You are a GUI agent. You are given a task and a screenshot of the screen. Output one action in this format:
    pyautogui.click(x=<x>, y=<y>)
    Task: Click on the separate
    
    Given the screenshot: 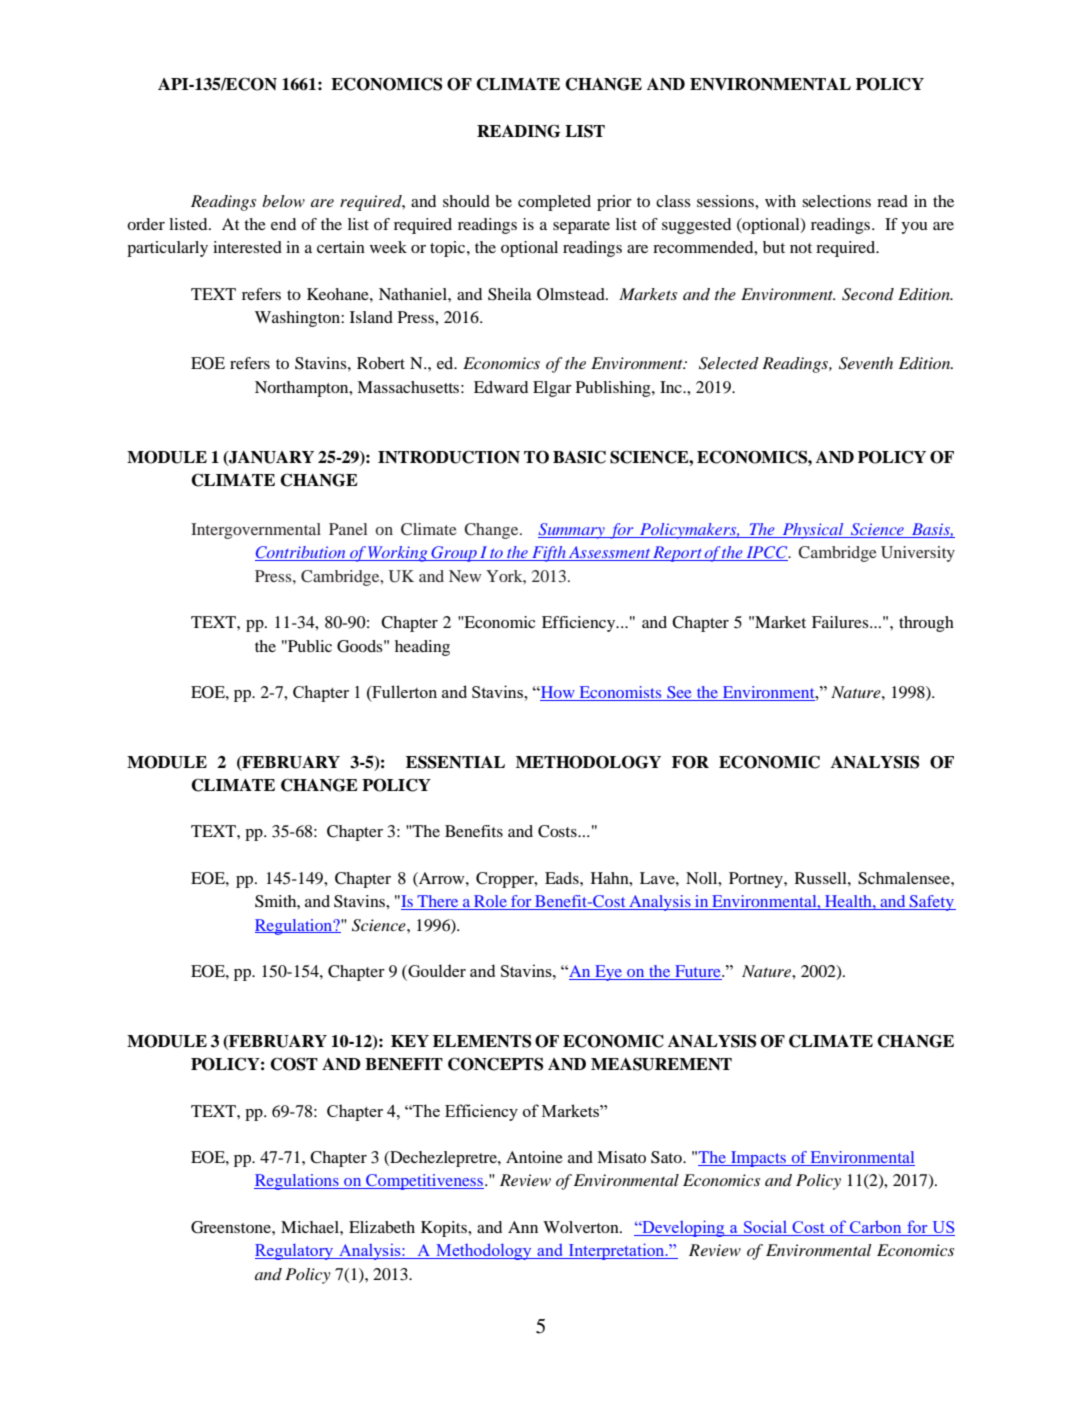 What is the action you would take?
    pyautogui.click(x=581, y=227)
